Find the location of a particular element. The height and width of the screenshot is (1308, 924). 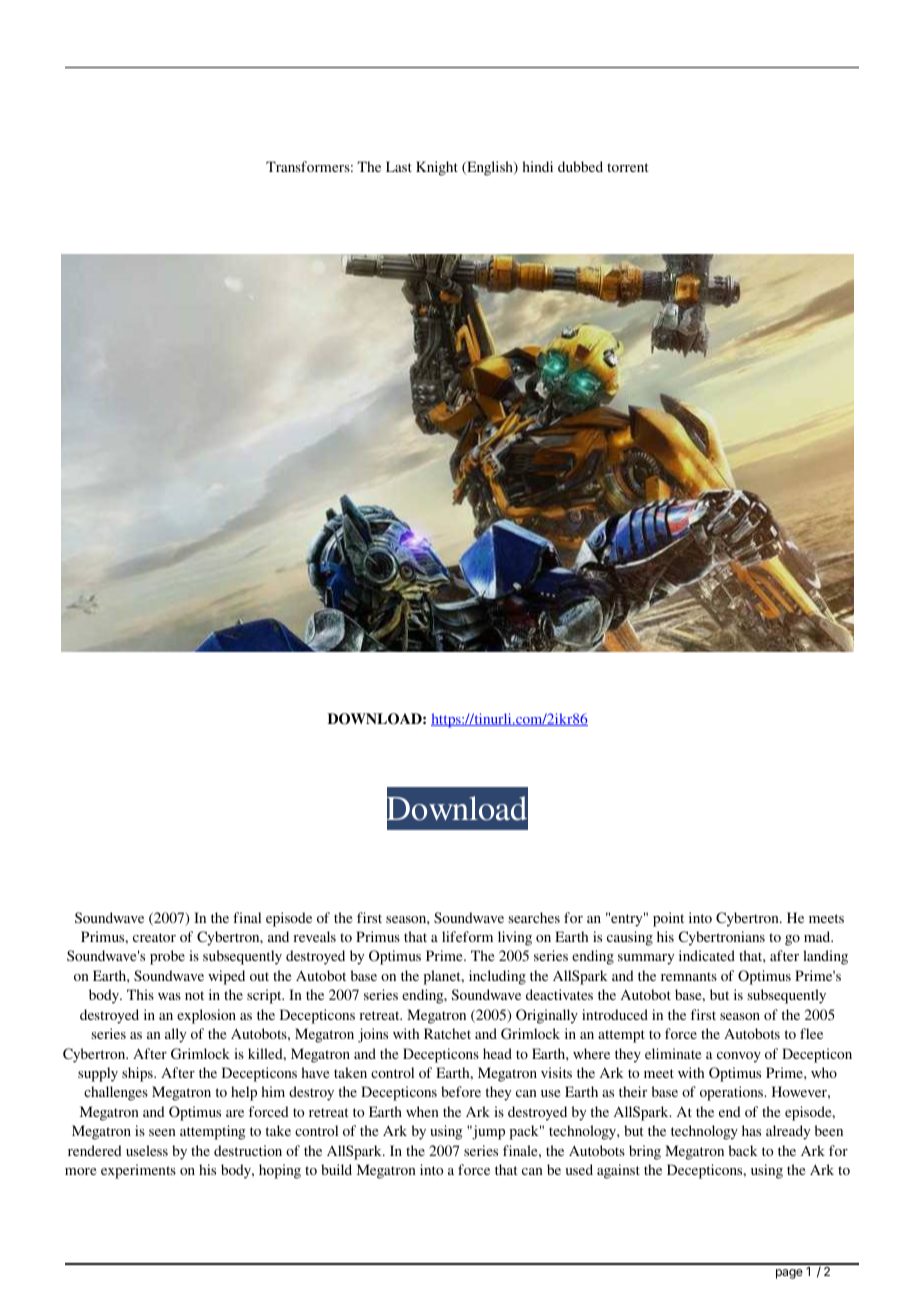

probe is located at coordinates (167, 957).
